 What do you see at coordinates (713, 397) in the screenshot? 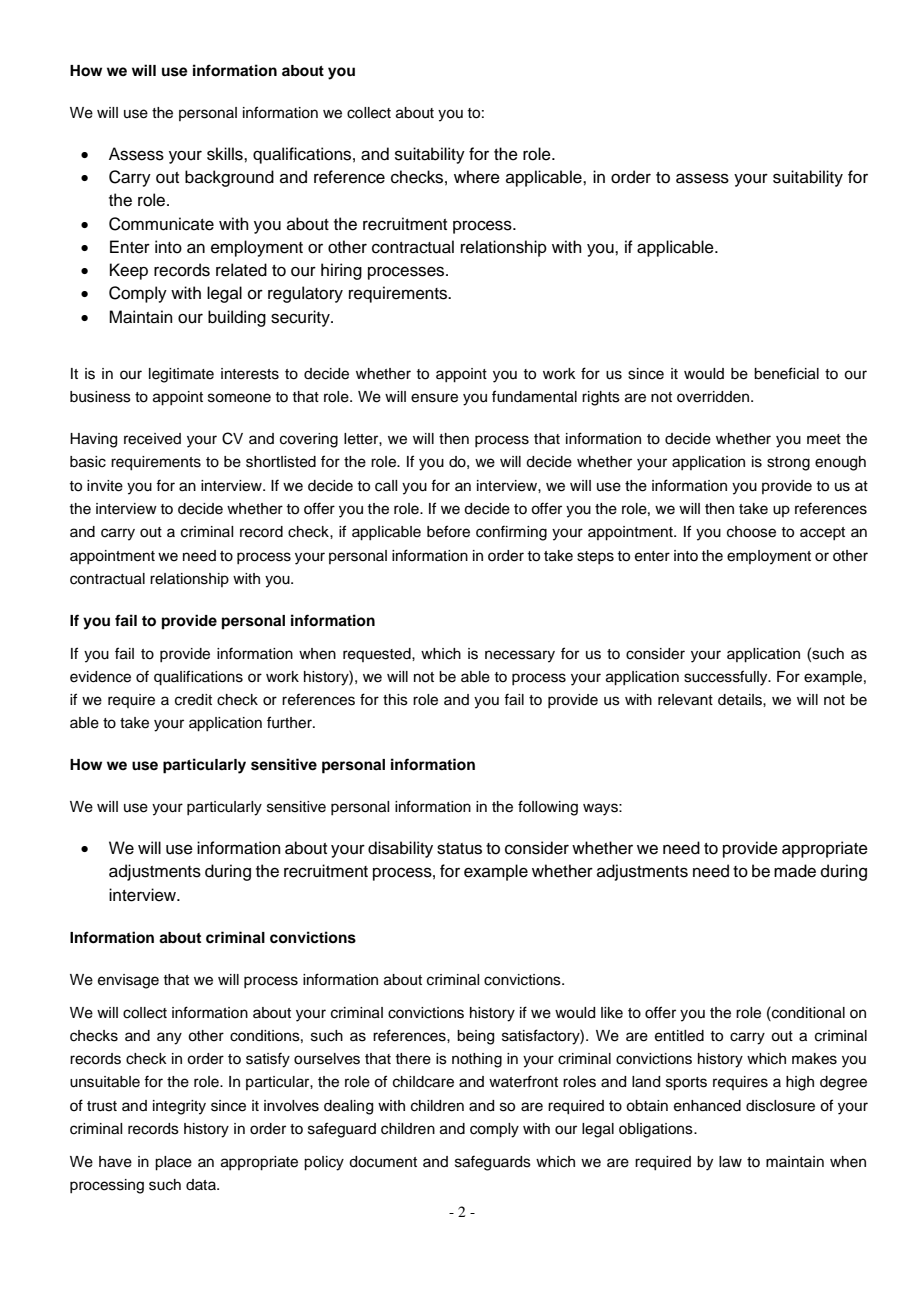
I see `overridden` at bounding box center [713, 397].
